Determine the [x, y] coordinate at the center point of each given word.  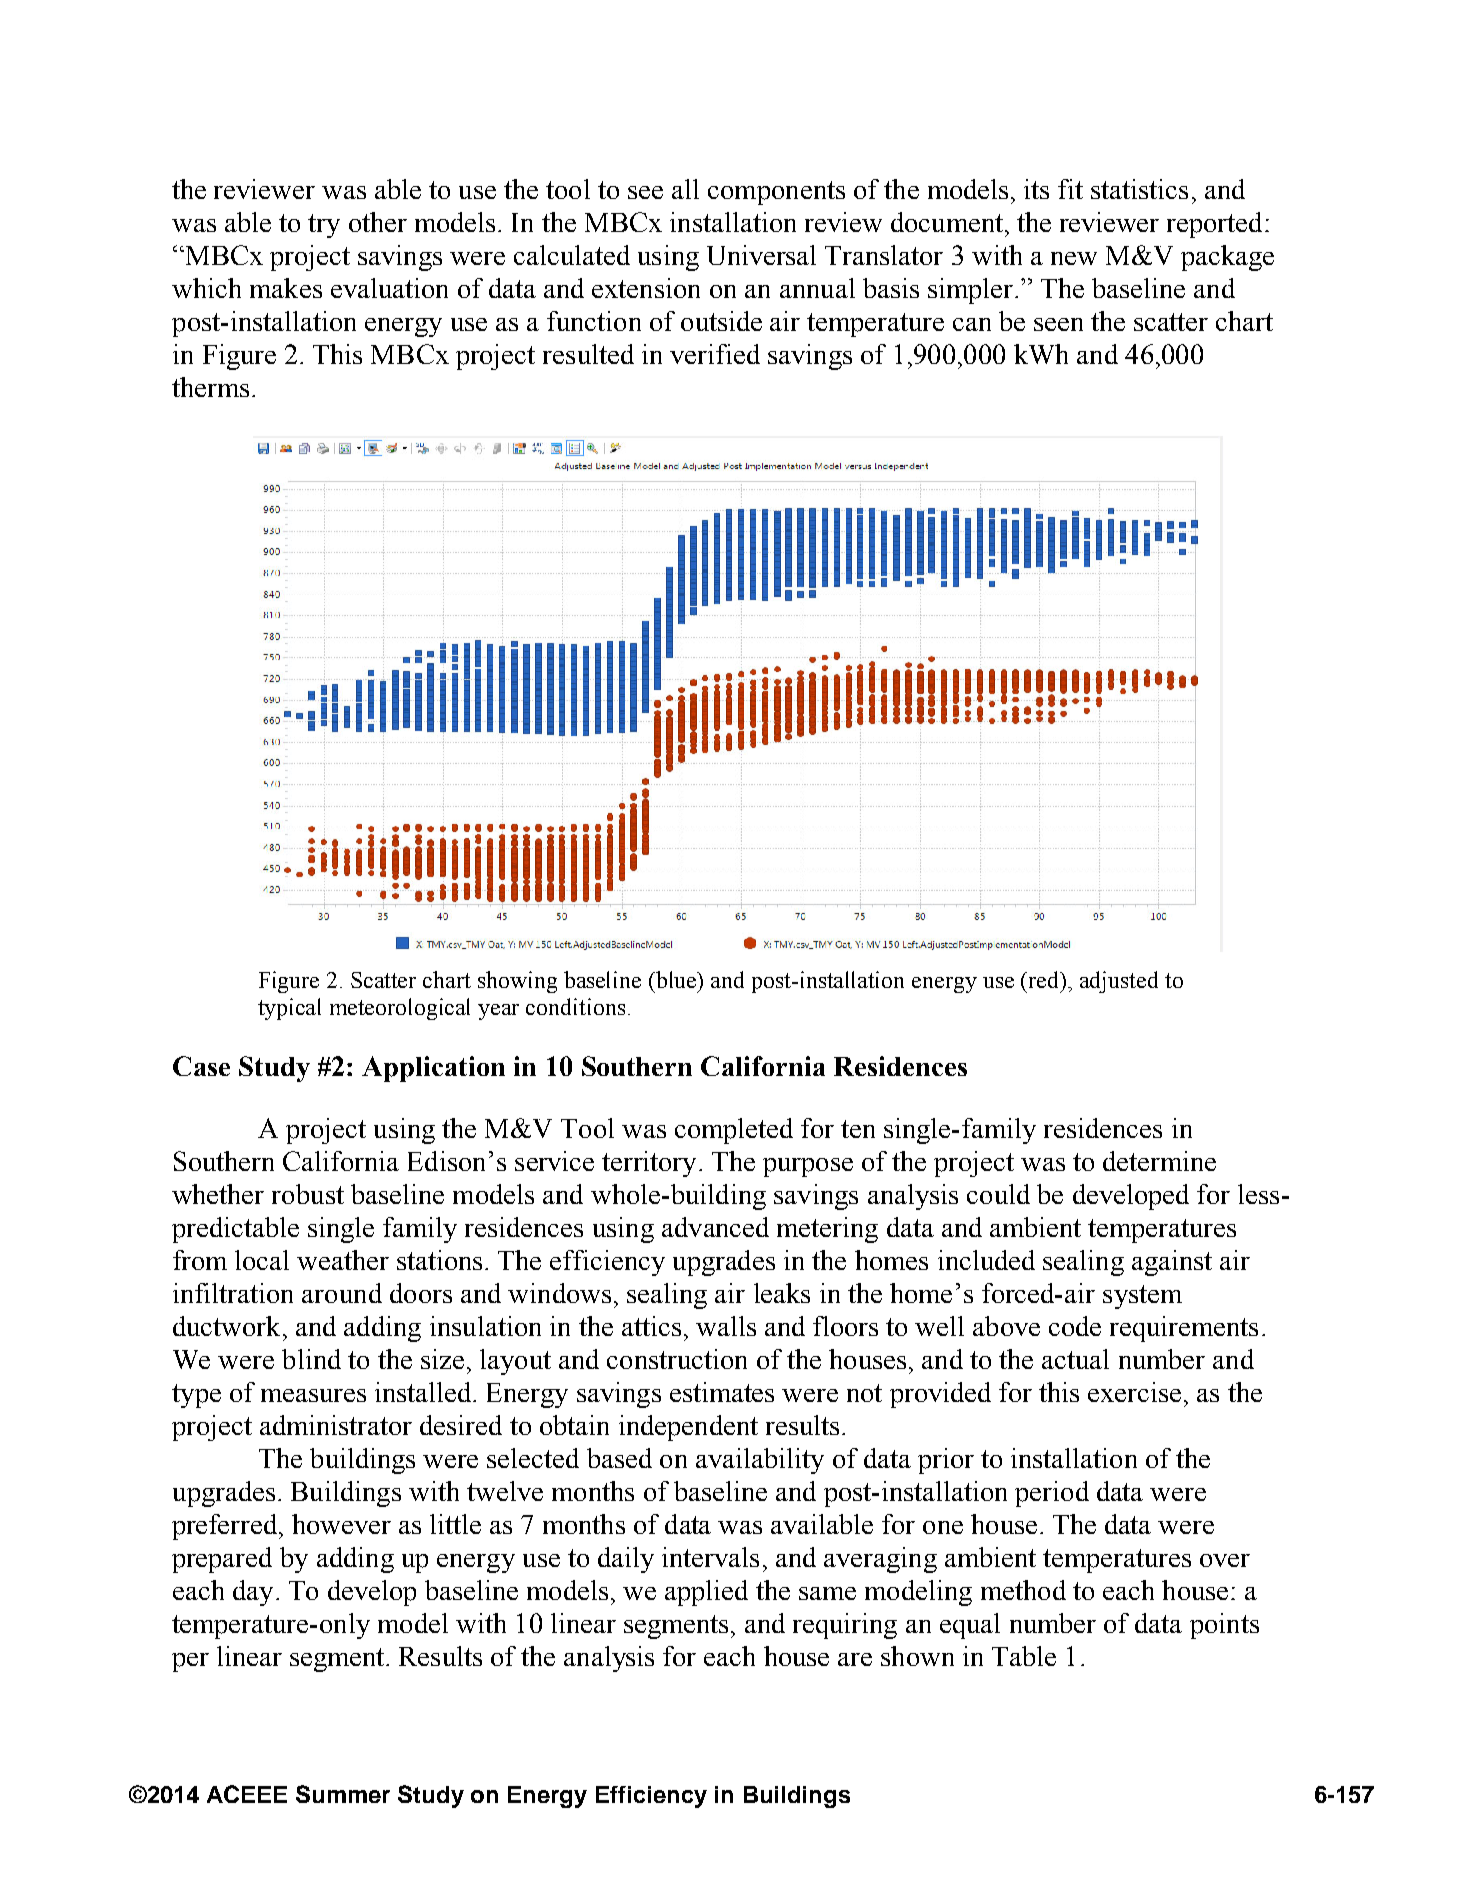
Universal [761, 255]
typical [289, 1009]
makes [286, 288]
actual [1075, 1359]
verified [715, 354]
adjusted [1119, 982]
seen [1058, 324]
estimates [722, 1392]
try [324, 226]
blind [311, 1359]
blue [676, 979]
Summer [343, 1794]
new [1074, 258]
